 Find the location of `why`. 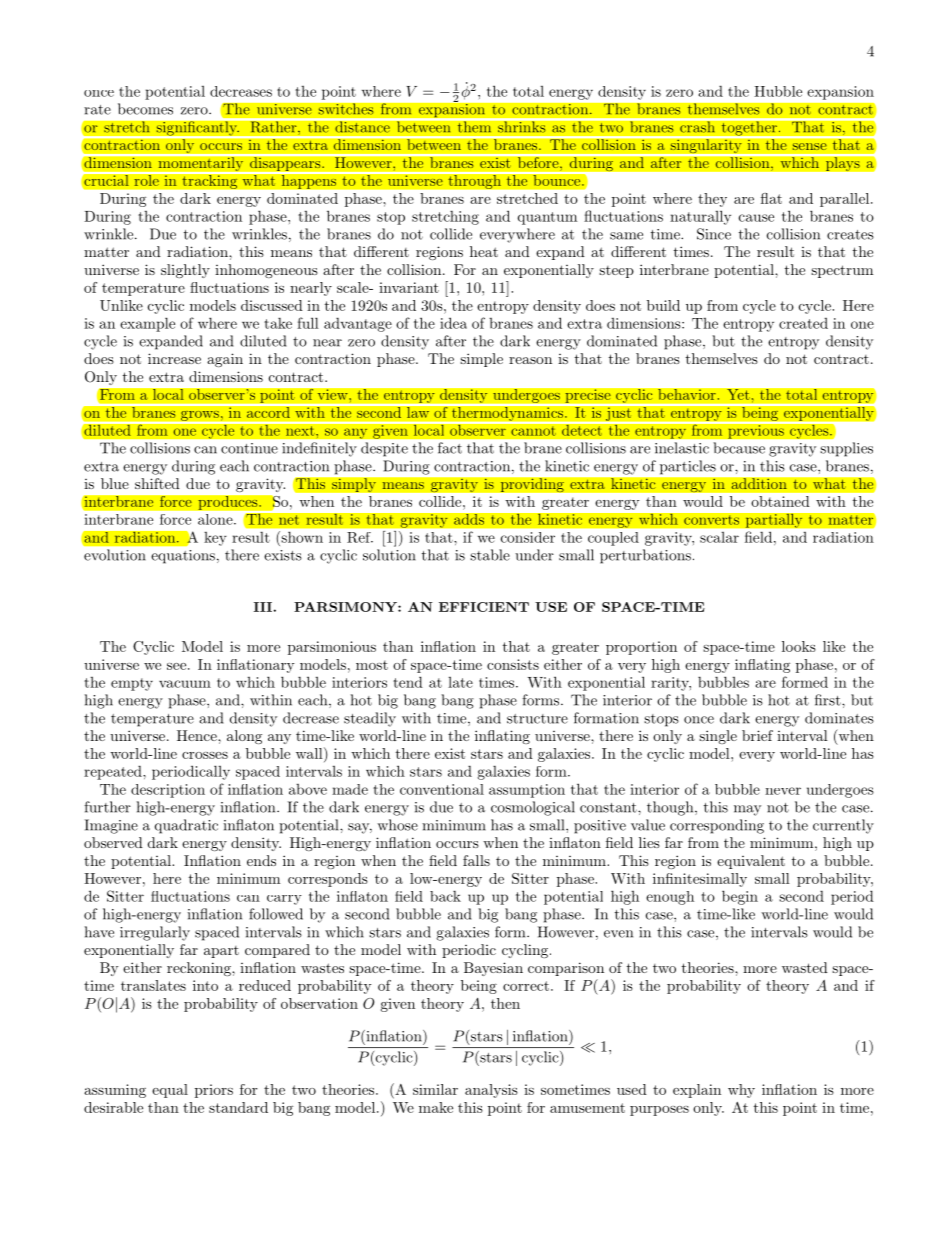

why is located at coordinates (741, 1091).
